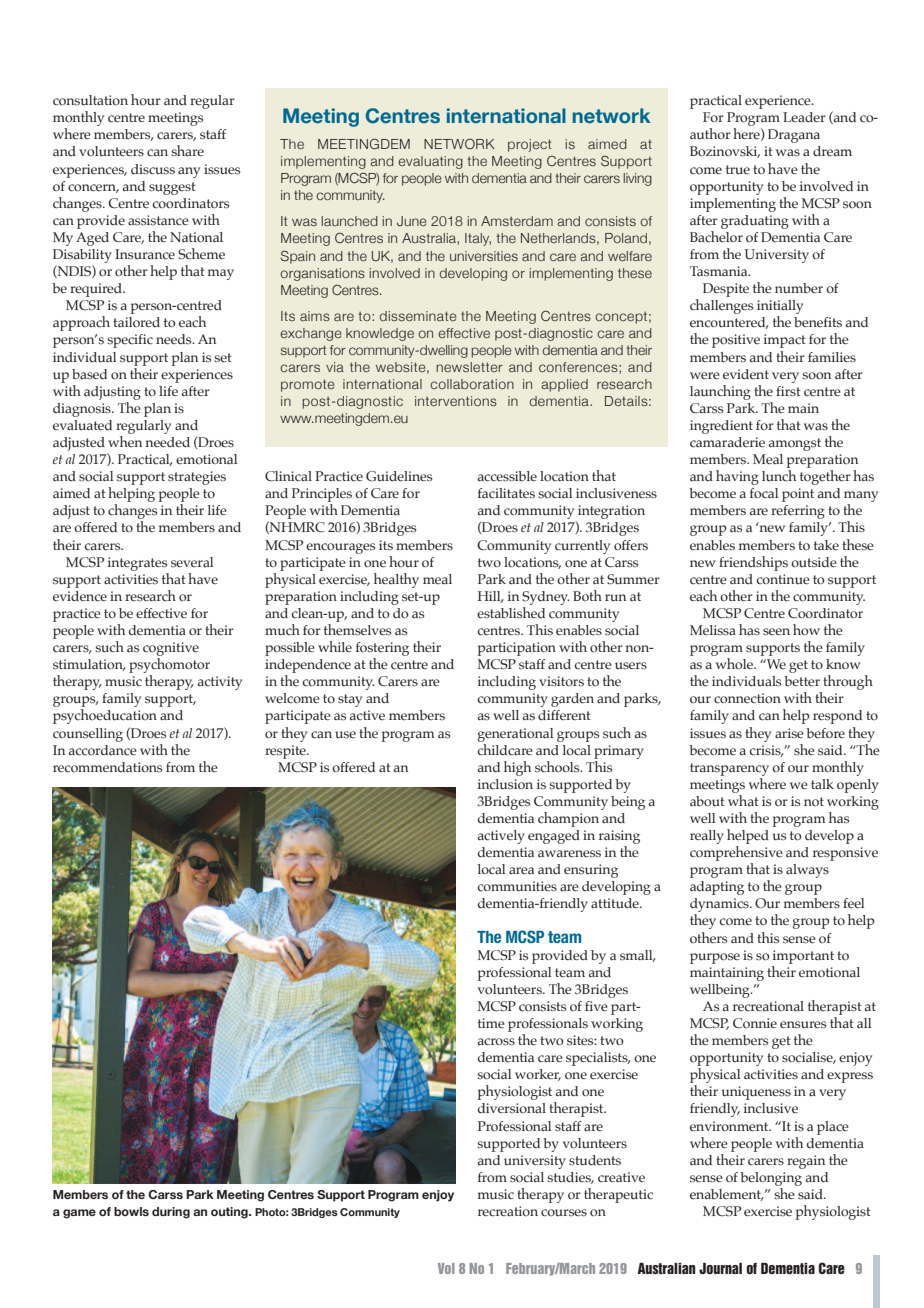 Image resolution: width=924 pixels, height=1308 pixels. Describe the element at coordinates (430, 162) in the screenshot. I see `evaluating` at that location.
